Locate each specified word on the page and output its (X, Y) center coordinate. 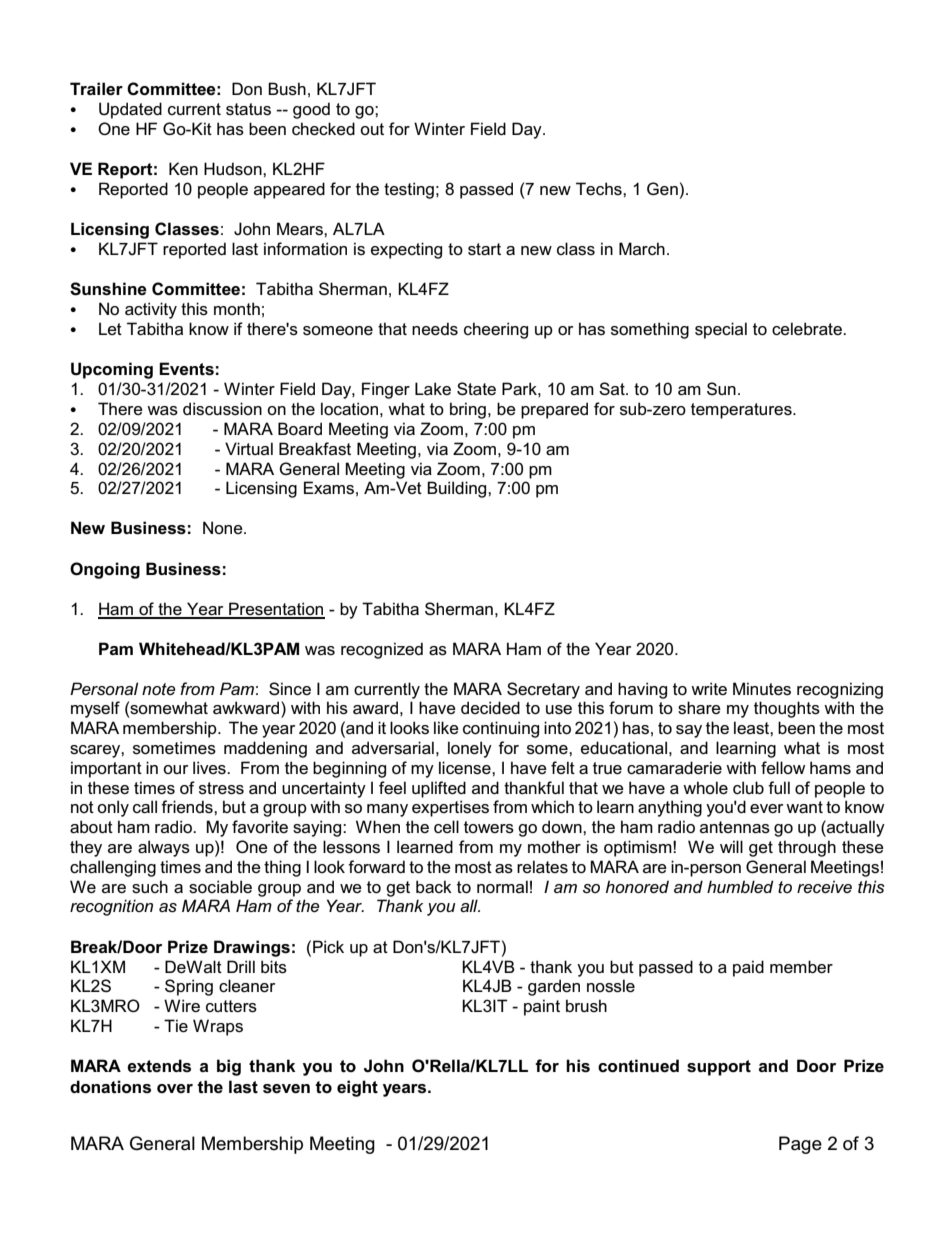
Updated (130, 110)
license (466, 768)
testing (409, 190)
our (175, 769)
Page (800, 1145)
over (175, 1088)
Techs (600, 189)
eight (357, 1088)
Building (458, 489)
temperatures (742, 411)
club (748, 787)
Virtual (249, 448)
